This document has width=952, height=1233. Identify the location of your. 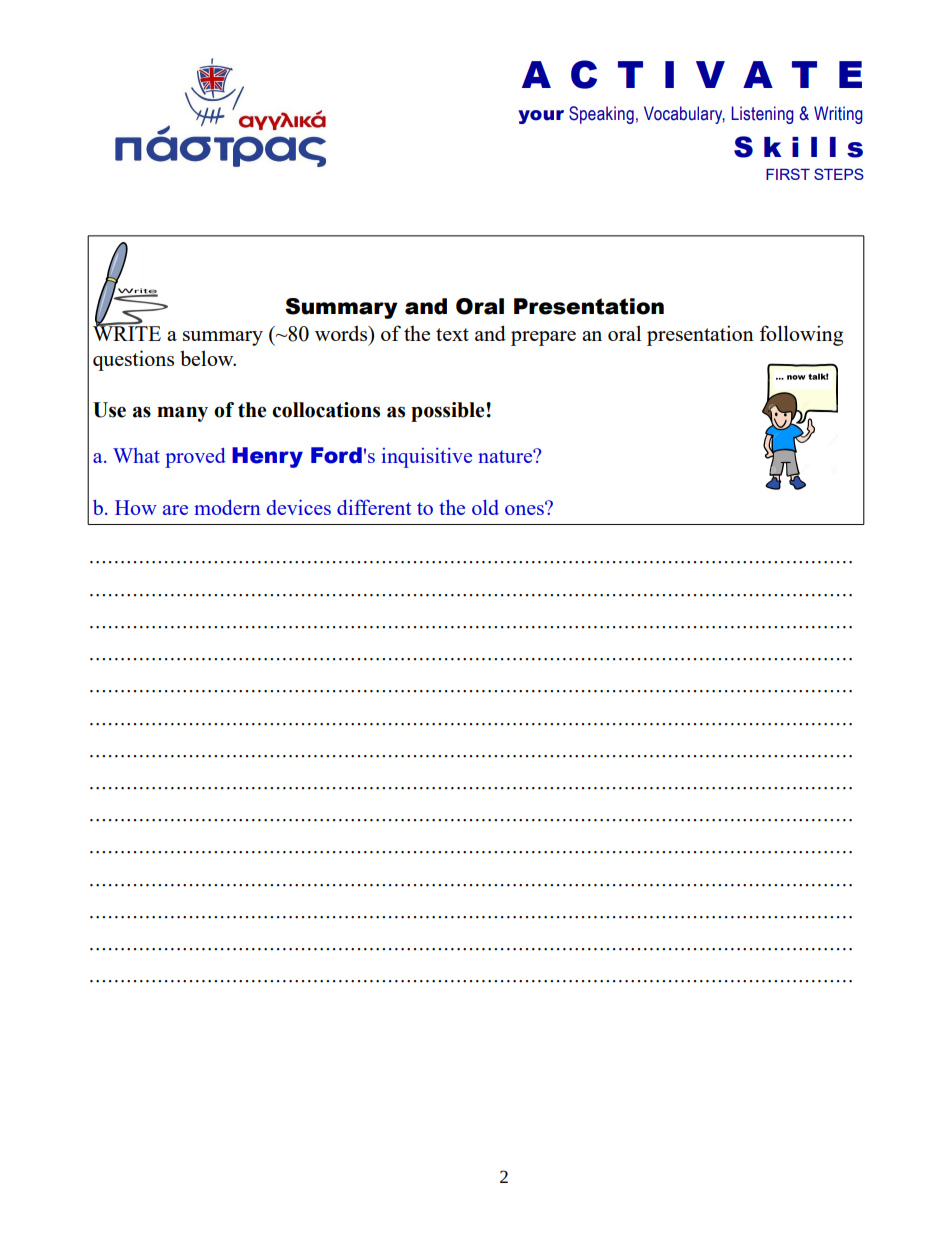
(541, 117).
